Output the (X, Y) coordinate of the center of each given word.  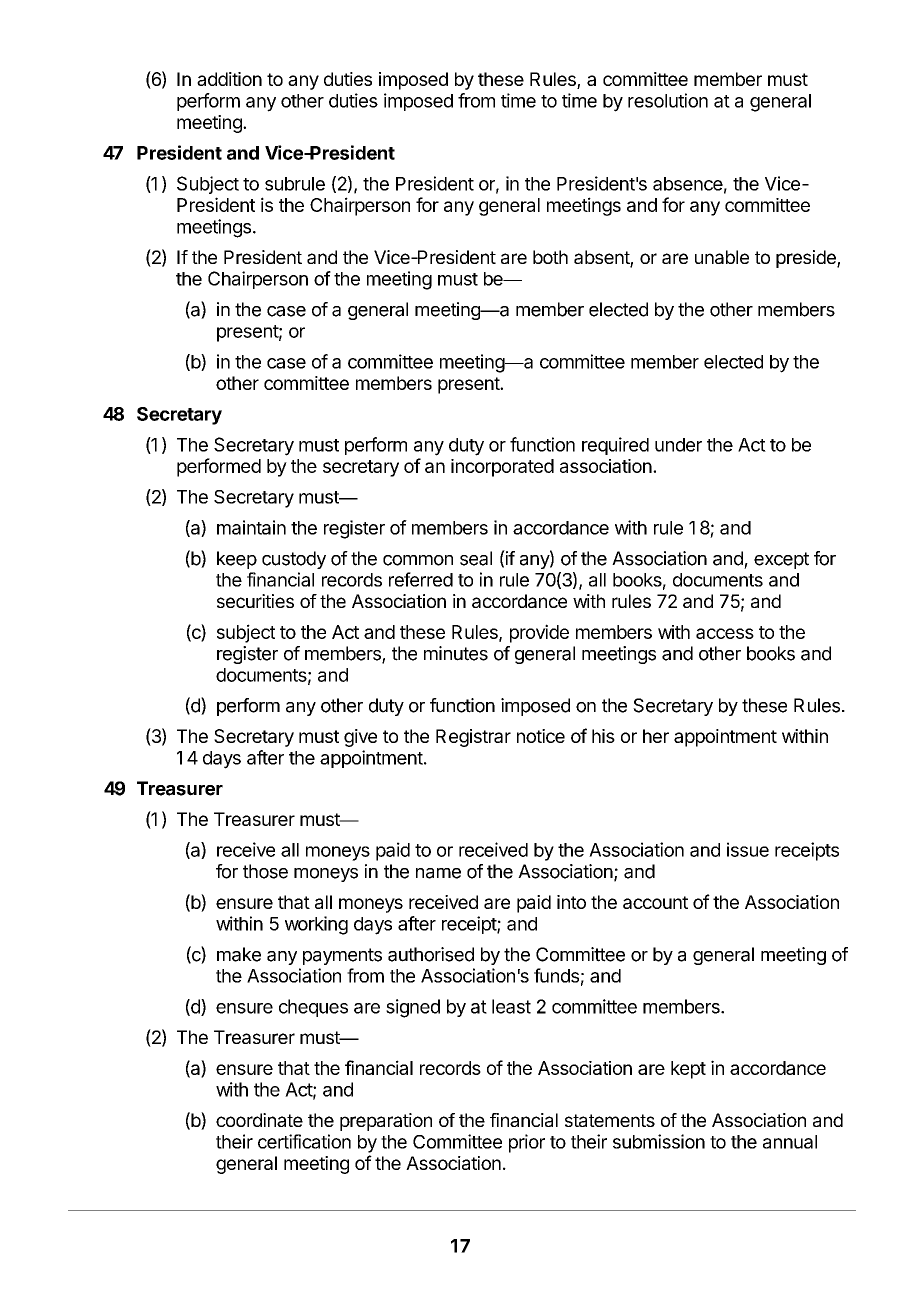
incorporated (502, 468)
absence (688, 184)
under (678, 445)
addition (229, 79)
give (360, 738)
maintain (251, 527)
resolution (668, 100)
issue (748, 849)
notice (541, 736)
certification (304, 1141)
